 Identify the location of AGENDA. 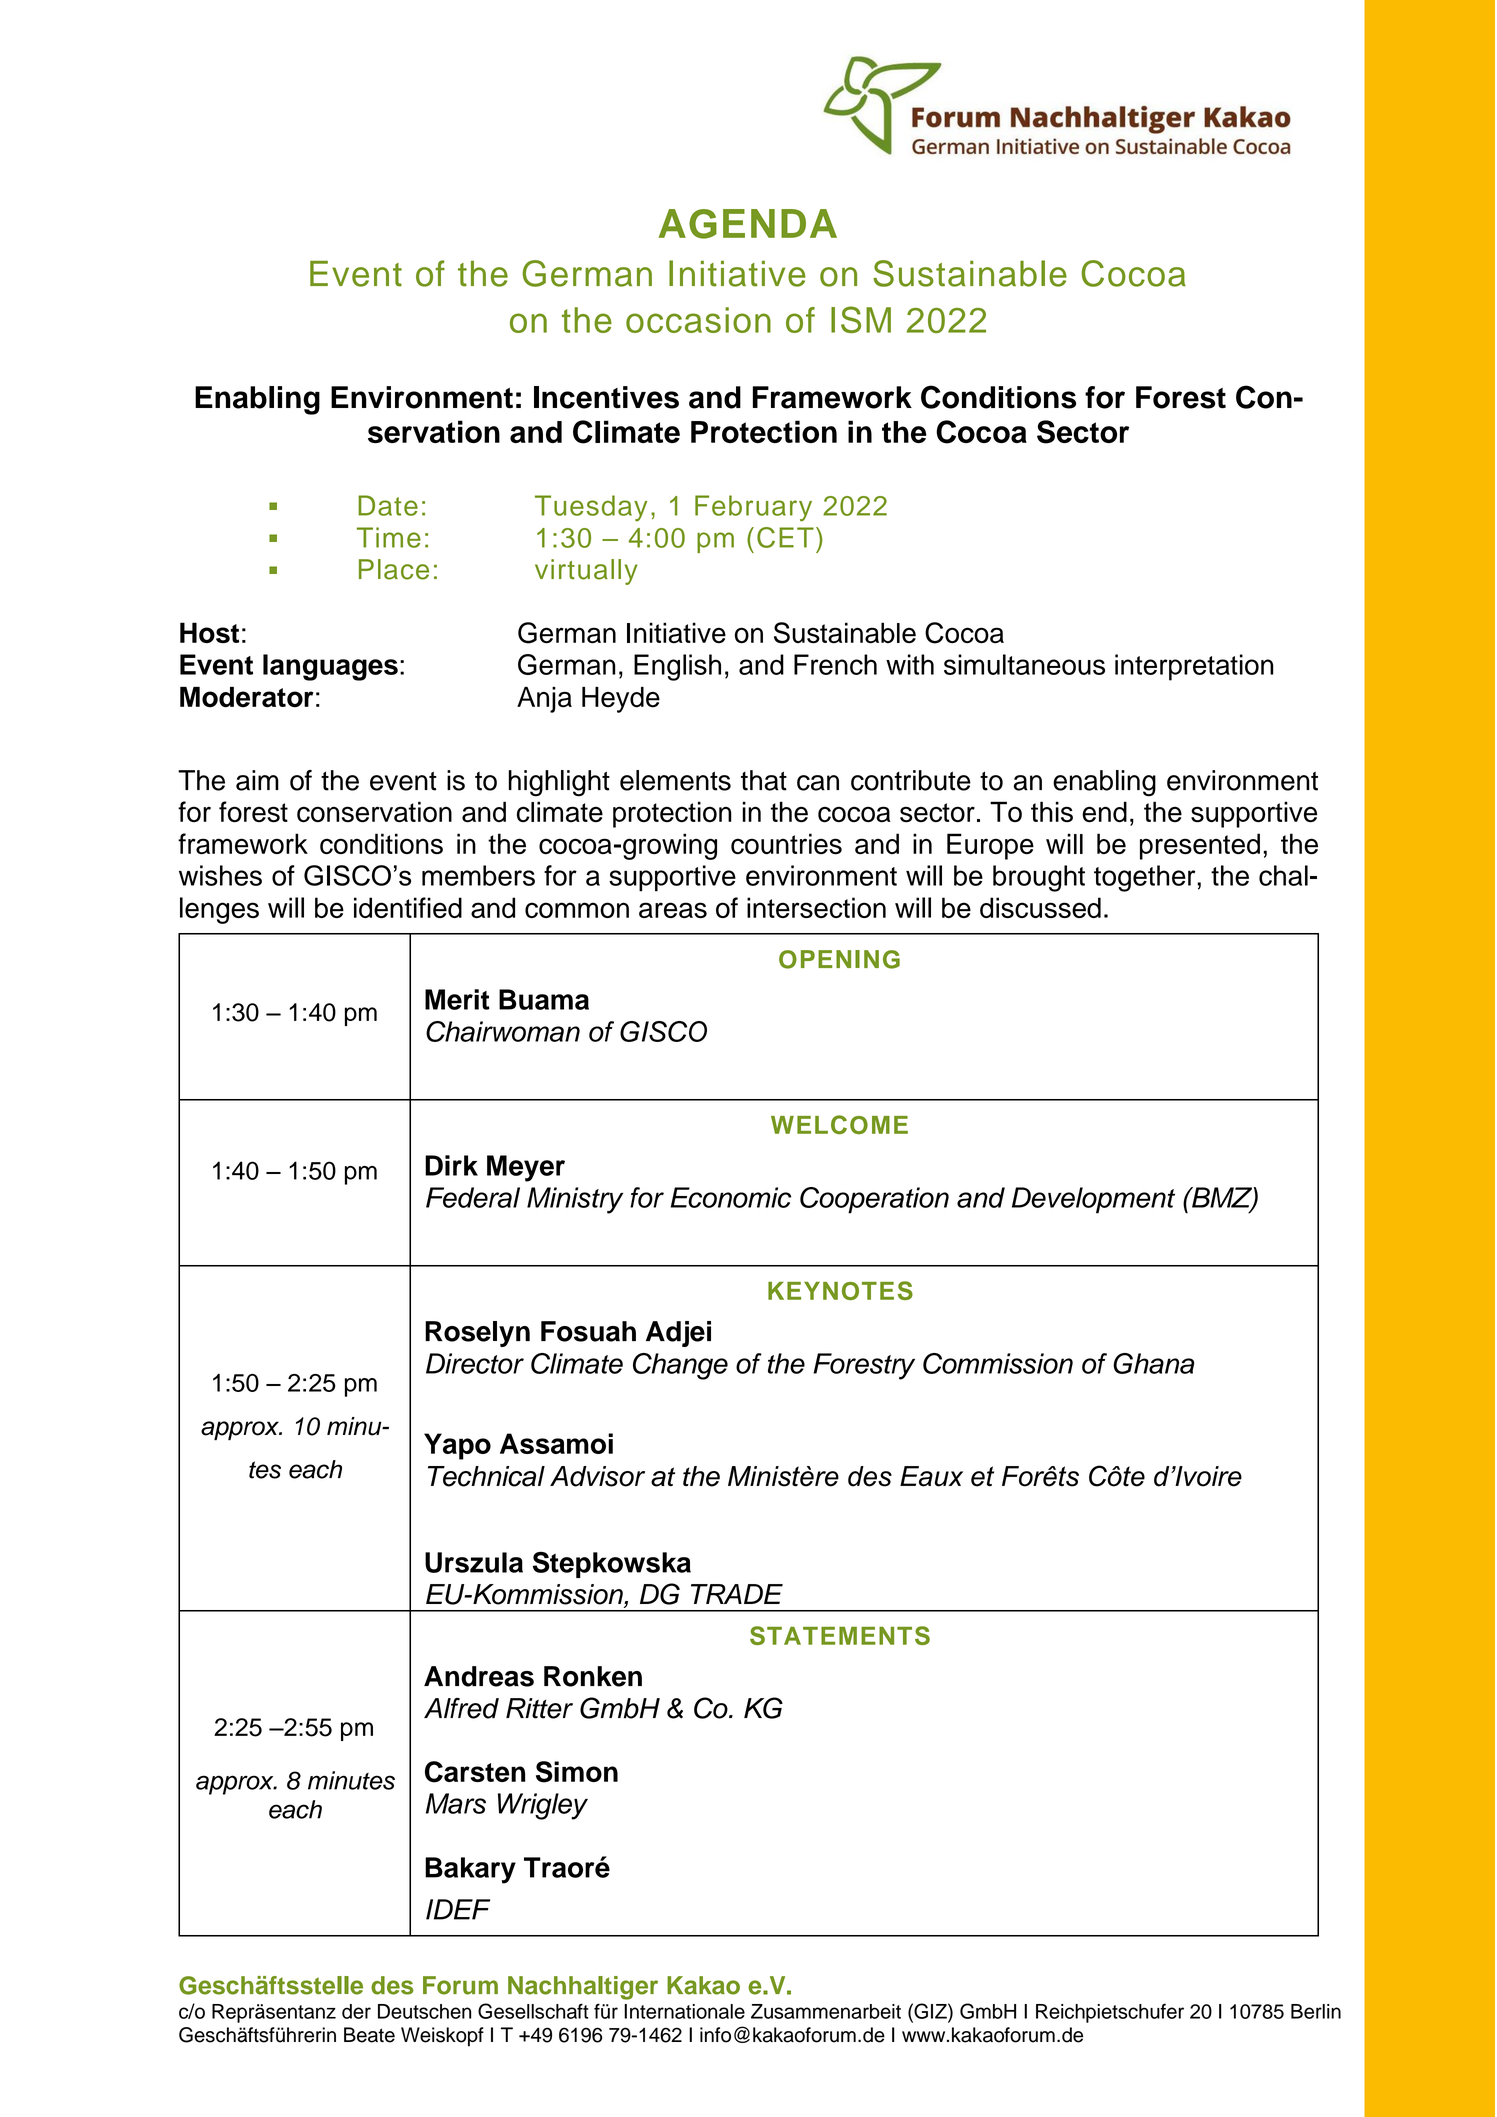
(747, 224).
